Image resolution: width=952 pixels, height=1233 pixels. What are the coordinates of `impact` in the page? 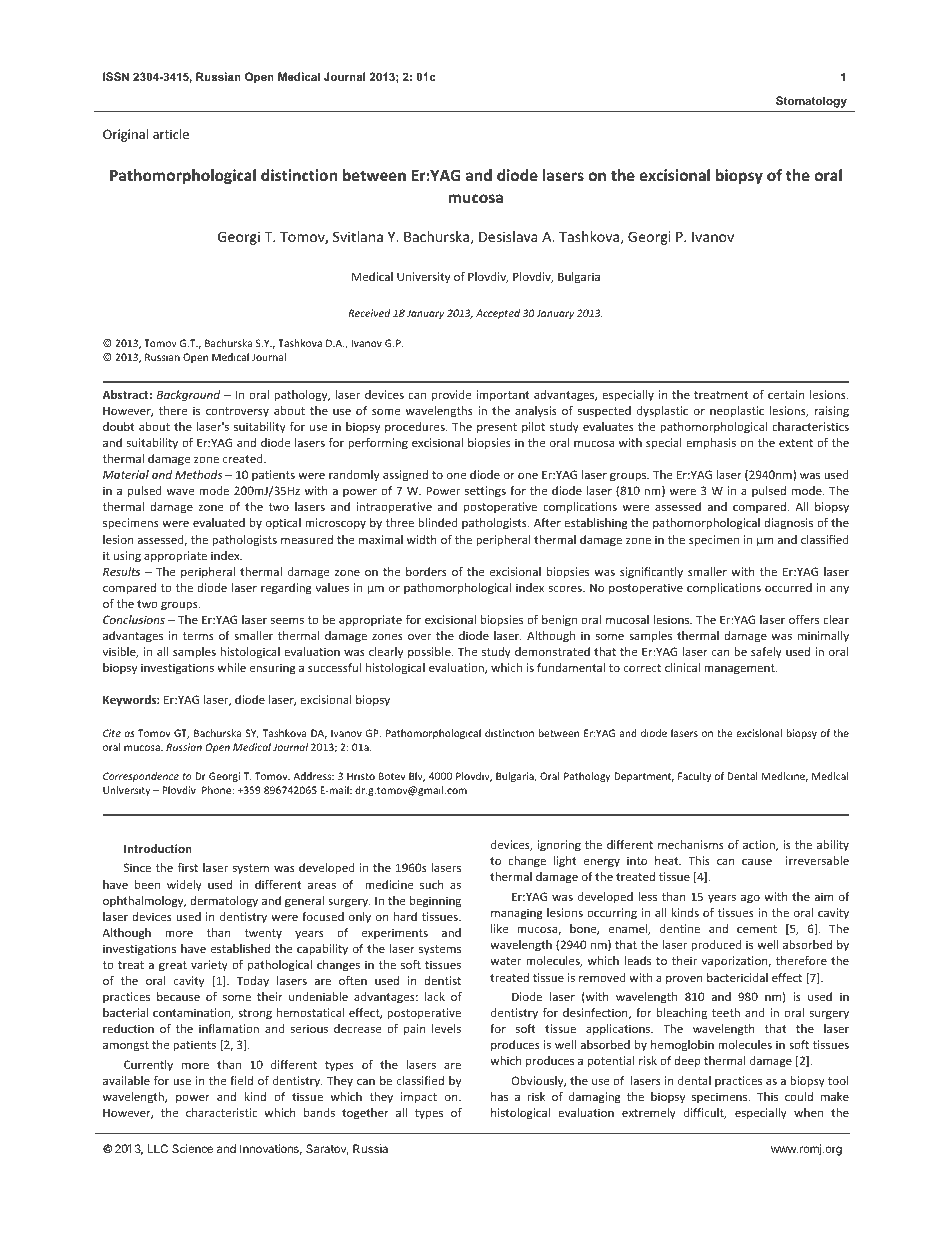 It's located at (419, 1098).
